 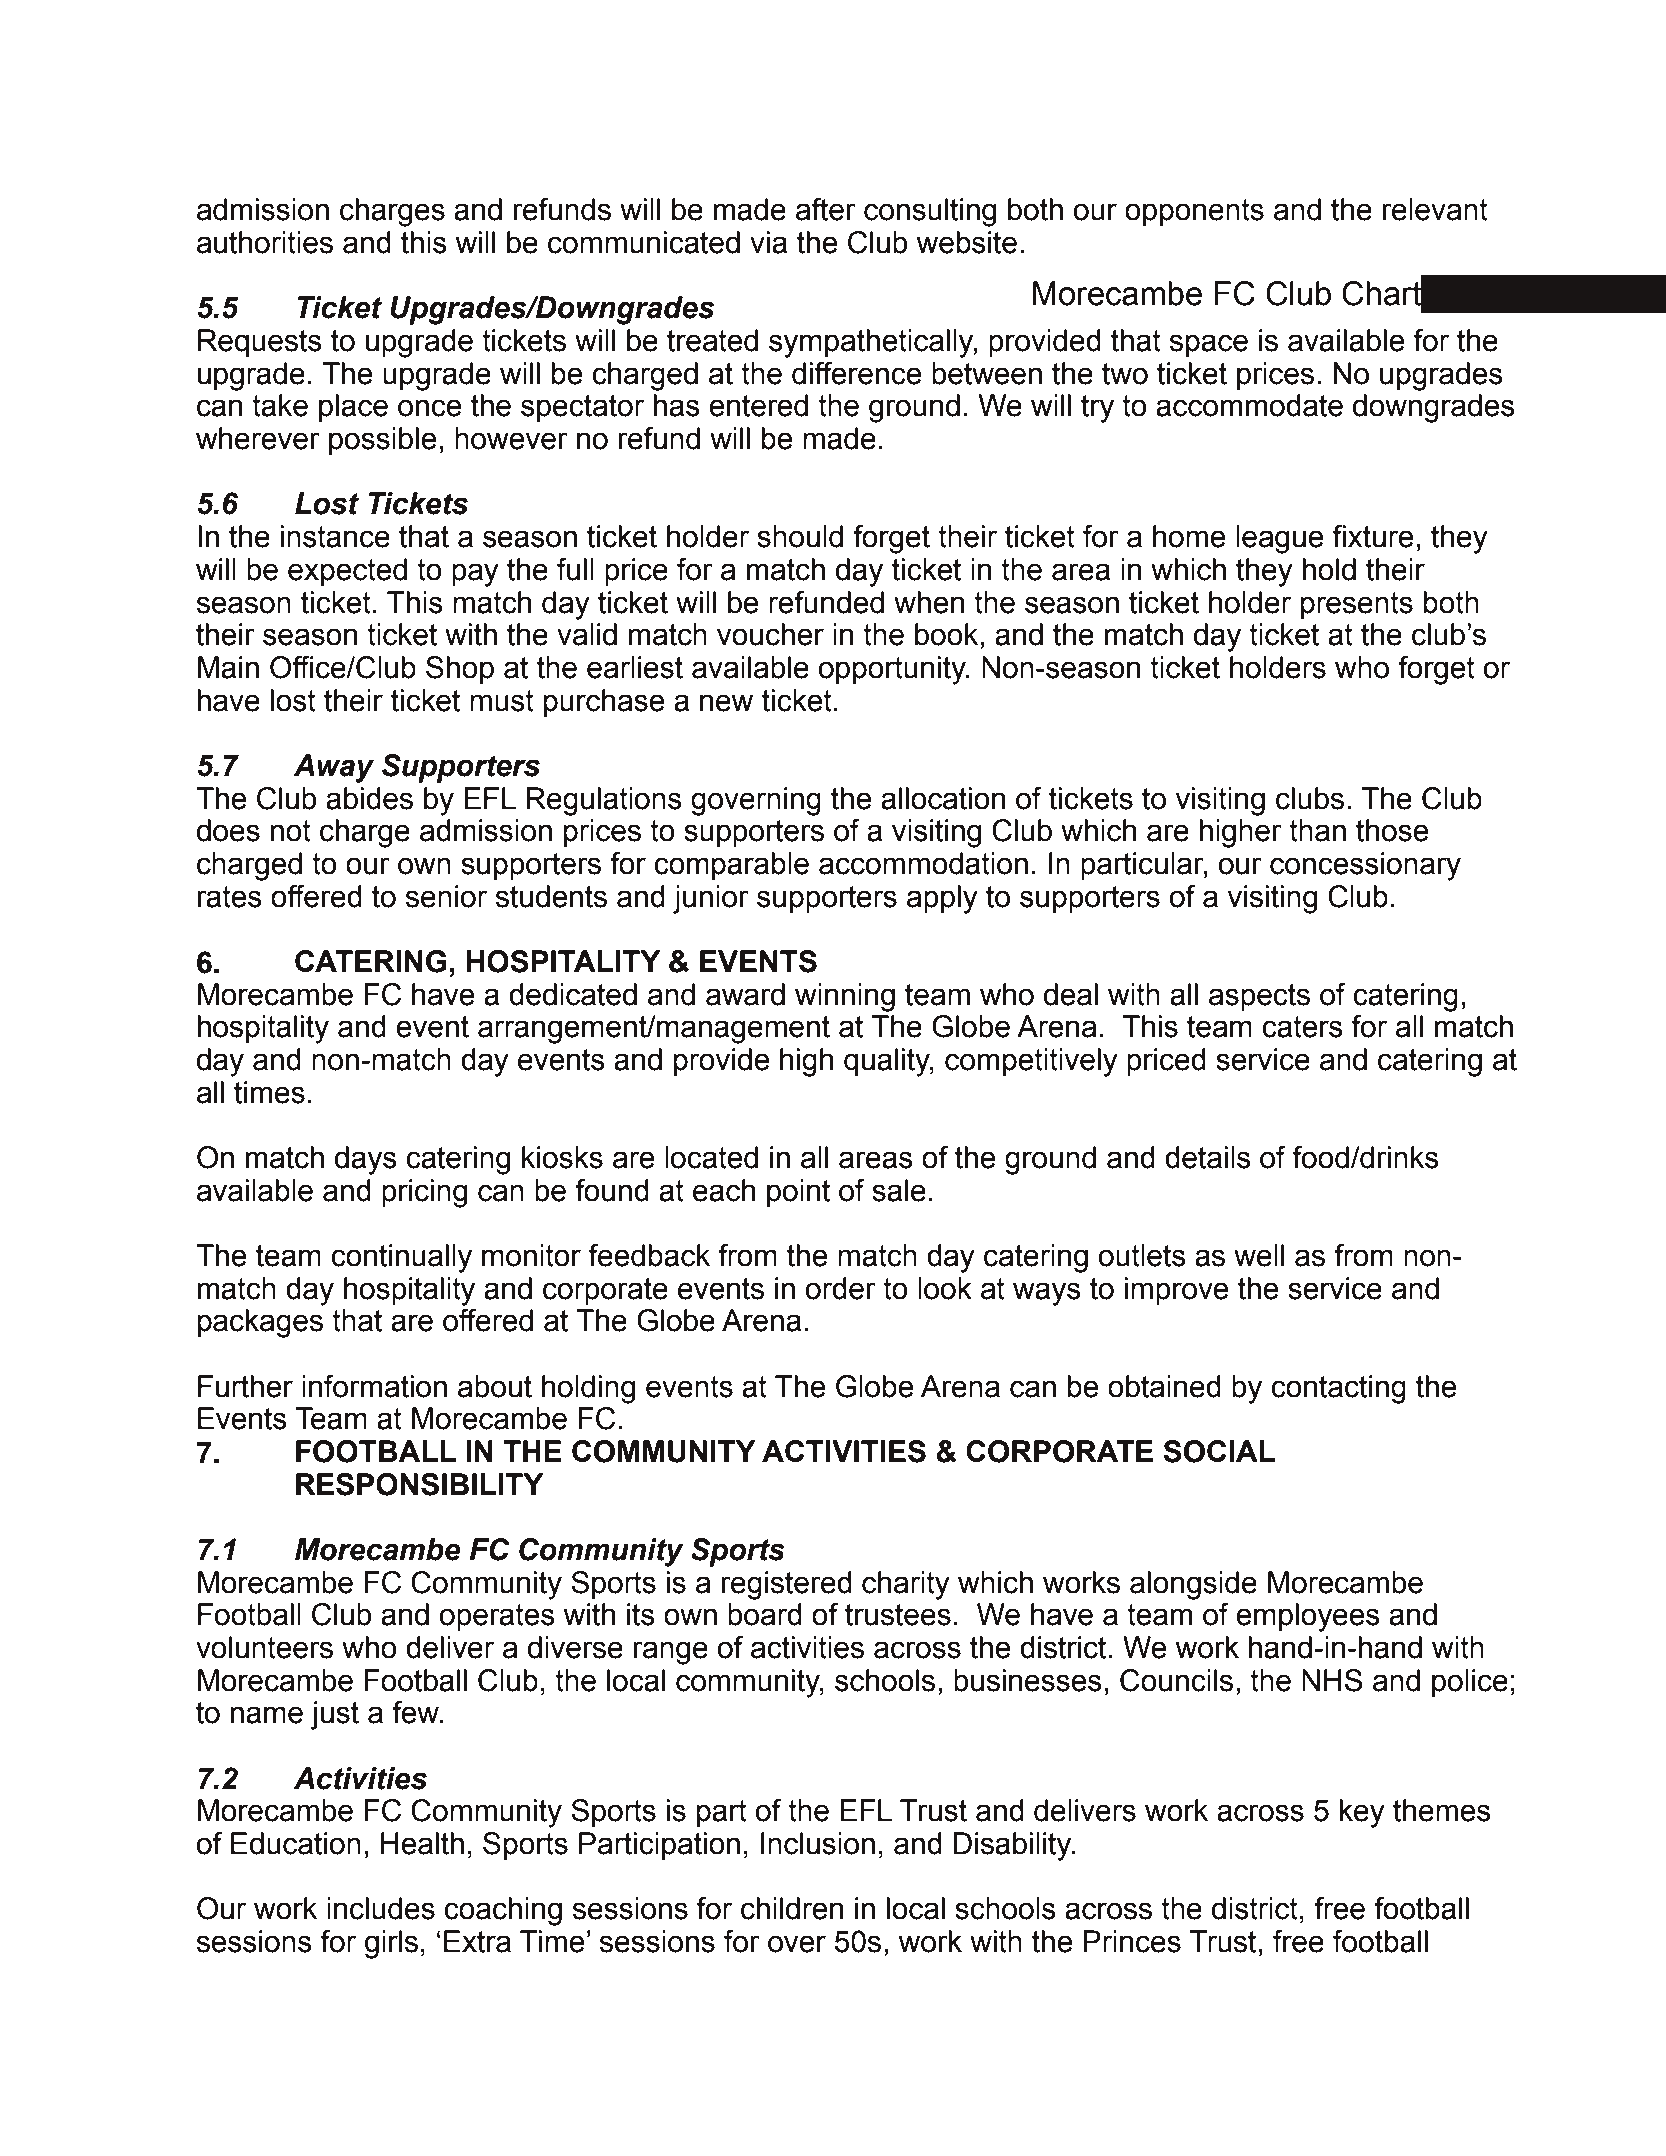 I want to click on order, so click(x=841, y=1288).
